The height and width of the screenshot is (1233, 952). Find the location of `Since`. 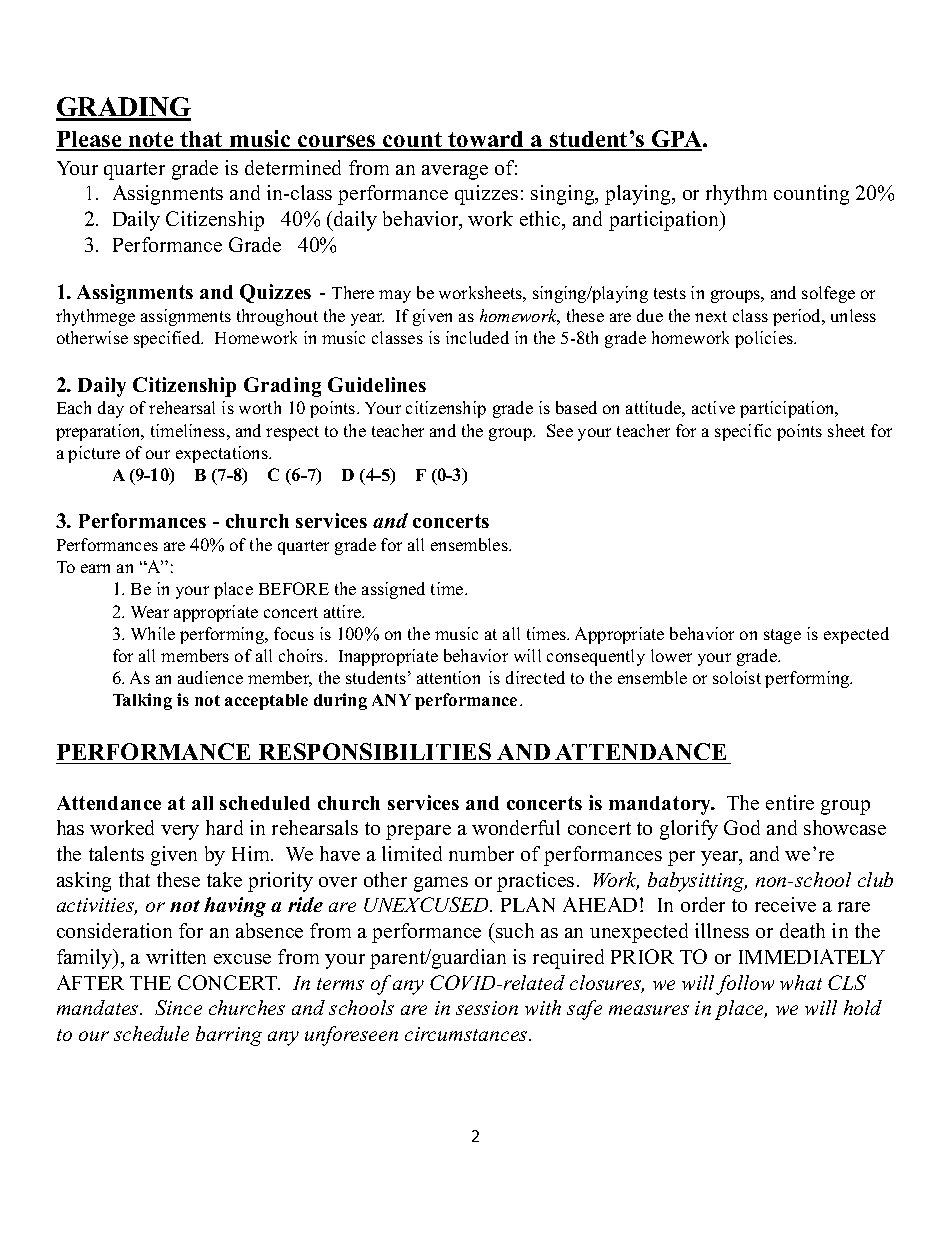

Since is located at coordinates (178, 1007).
